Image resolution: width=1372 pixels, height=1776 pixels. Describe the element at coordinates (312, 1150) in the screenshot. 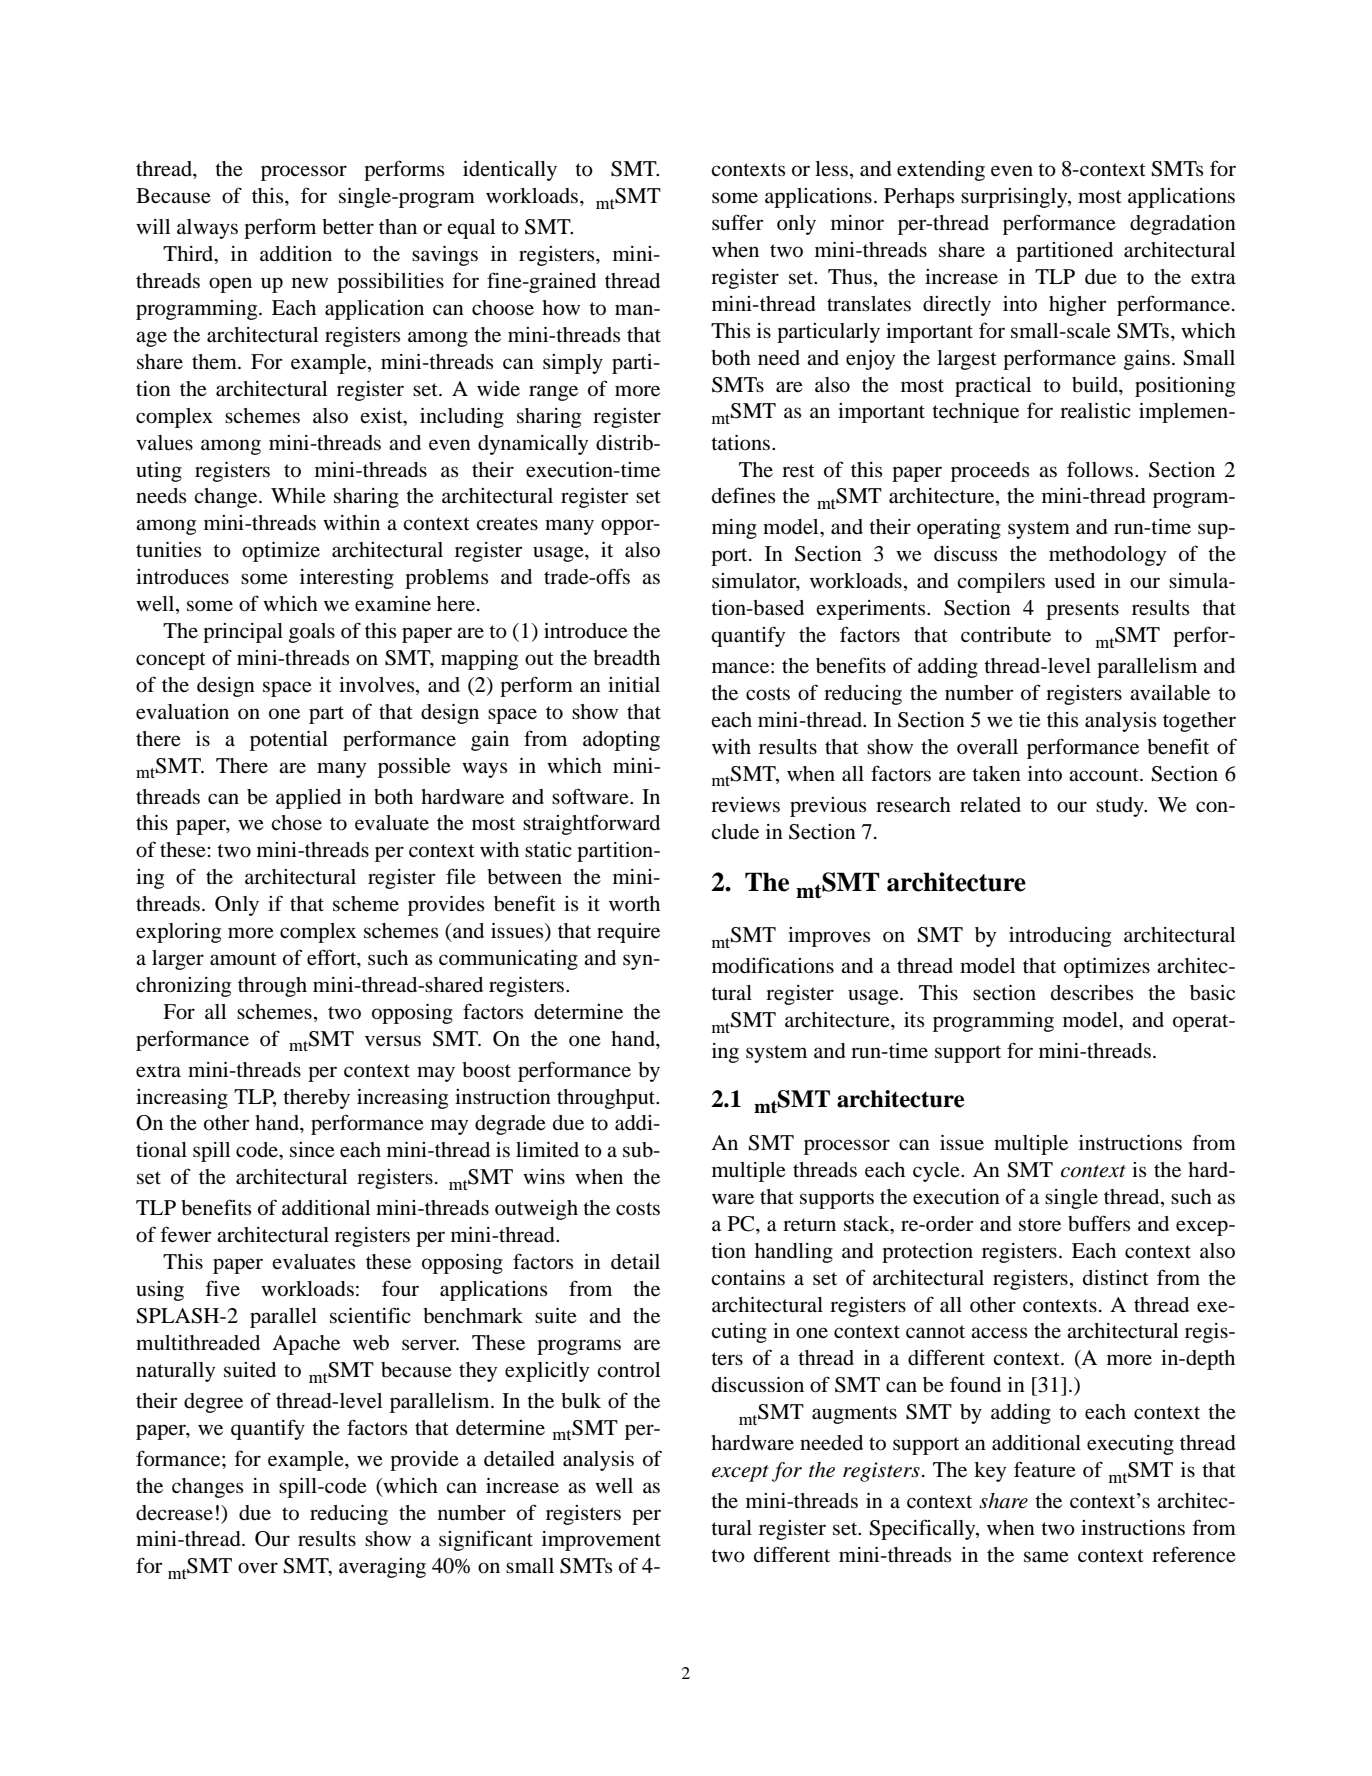

I see `since` at that location.
